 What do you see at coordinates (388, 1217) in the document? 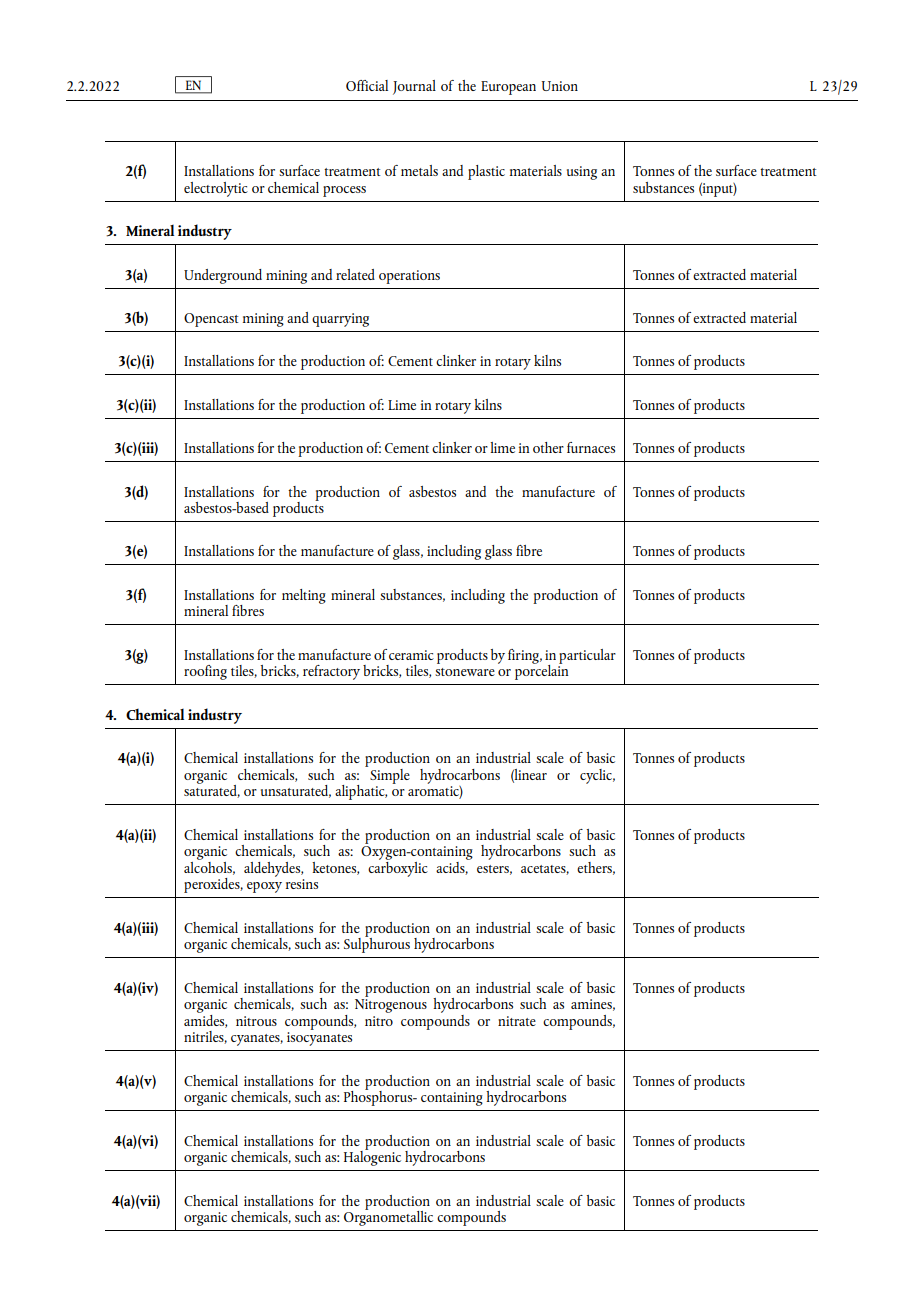
I see `Organometallic` at bounding box center [388, 1217].
